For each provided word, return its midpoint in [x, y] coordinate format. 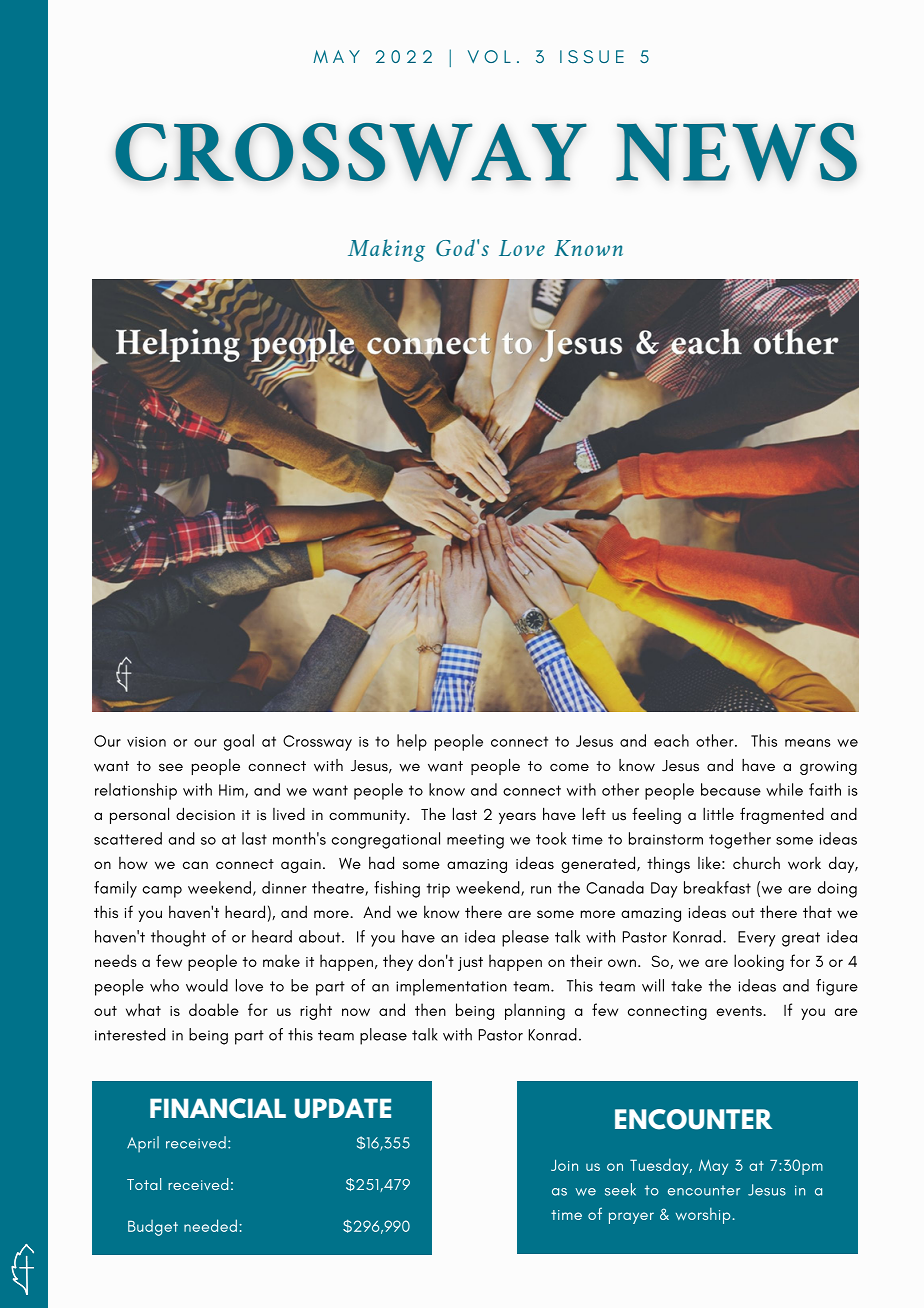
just [470, 964]
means [808, 743]
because [731, 789]
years [517, 818]
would [207, 985]
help [412, 742]
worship [703, 1216]
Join [564, 1165]
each [671, 740]
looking [759, 962]
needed [210, 1225]
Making [386, 250]
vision [146, 742]
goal [239, 742]
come [569, 767]
